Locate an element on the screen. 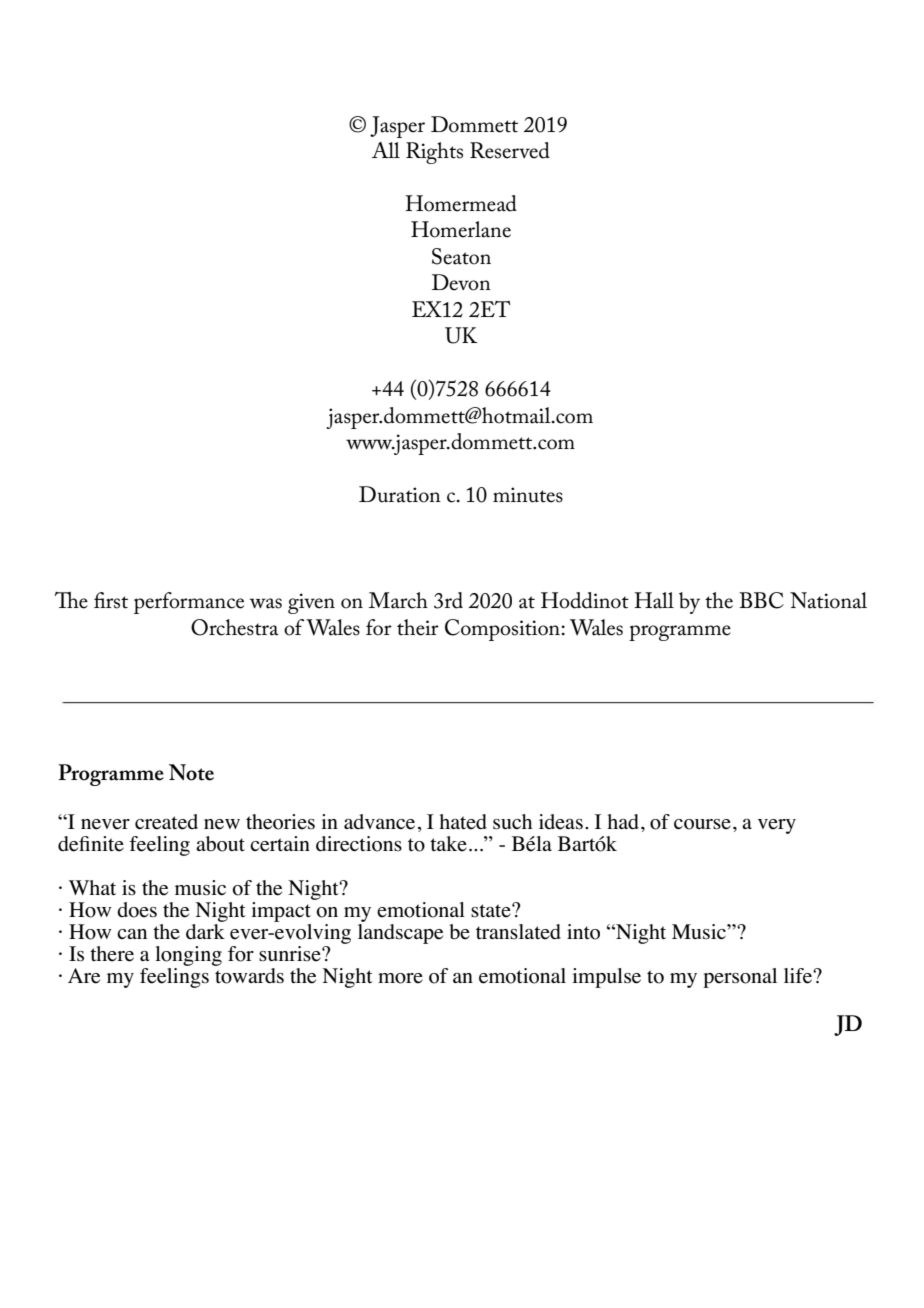 This screenshot has width=924, height=1308. Rights is located at coordinates (434, 153).
